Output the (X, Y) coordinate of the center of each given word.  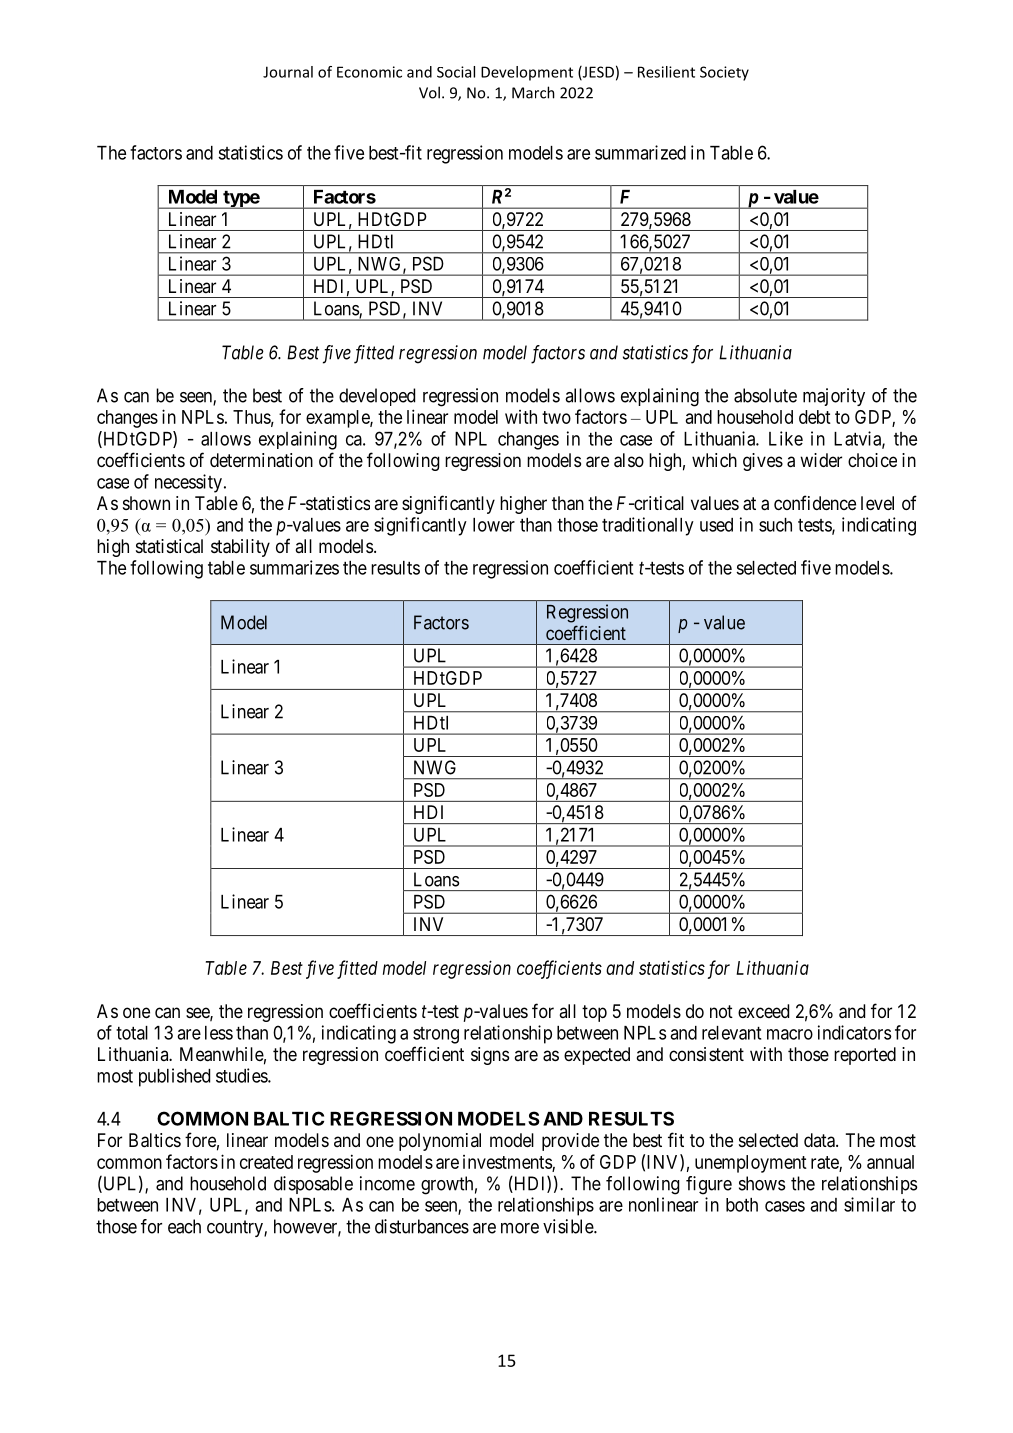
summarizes (294, 567)
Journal (288, 72)
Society (724, 73)
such (775, 525)
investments (508, 1163)
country (236, 1228)
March (533, 92)
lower (494, 525)
